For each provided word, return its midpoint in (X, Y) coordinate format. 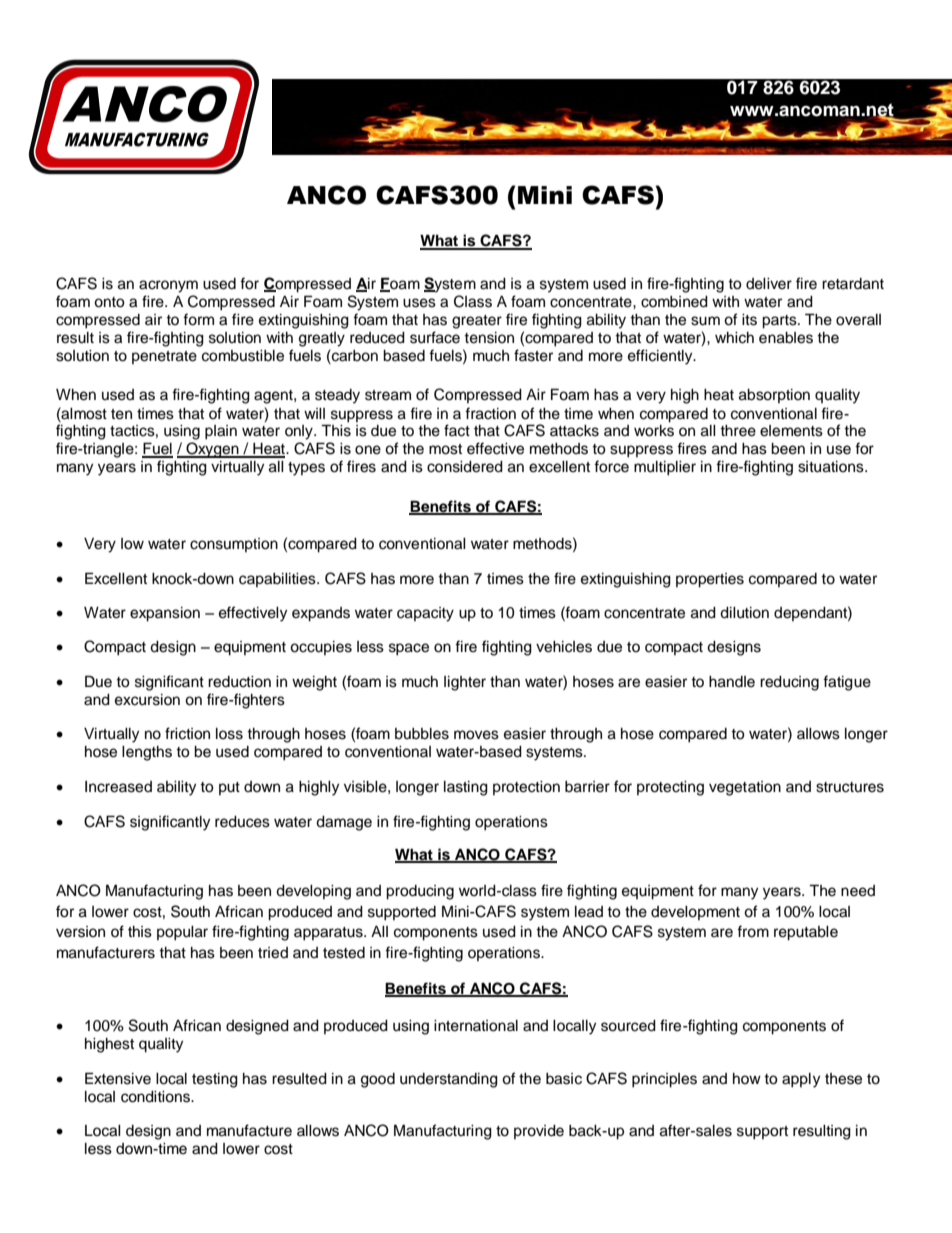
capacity (425, 614)
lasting (466, 788)
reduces (242, 822)
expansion (165, 614)
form (198, 319)
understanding (449, 1080)
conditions (157, 1097)
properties (710, 580)
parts (780, 322)
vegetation (745, 788)
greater (477, 322)
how (747, 1078)
